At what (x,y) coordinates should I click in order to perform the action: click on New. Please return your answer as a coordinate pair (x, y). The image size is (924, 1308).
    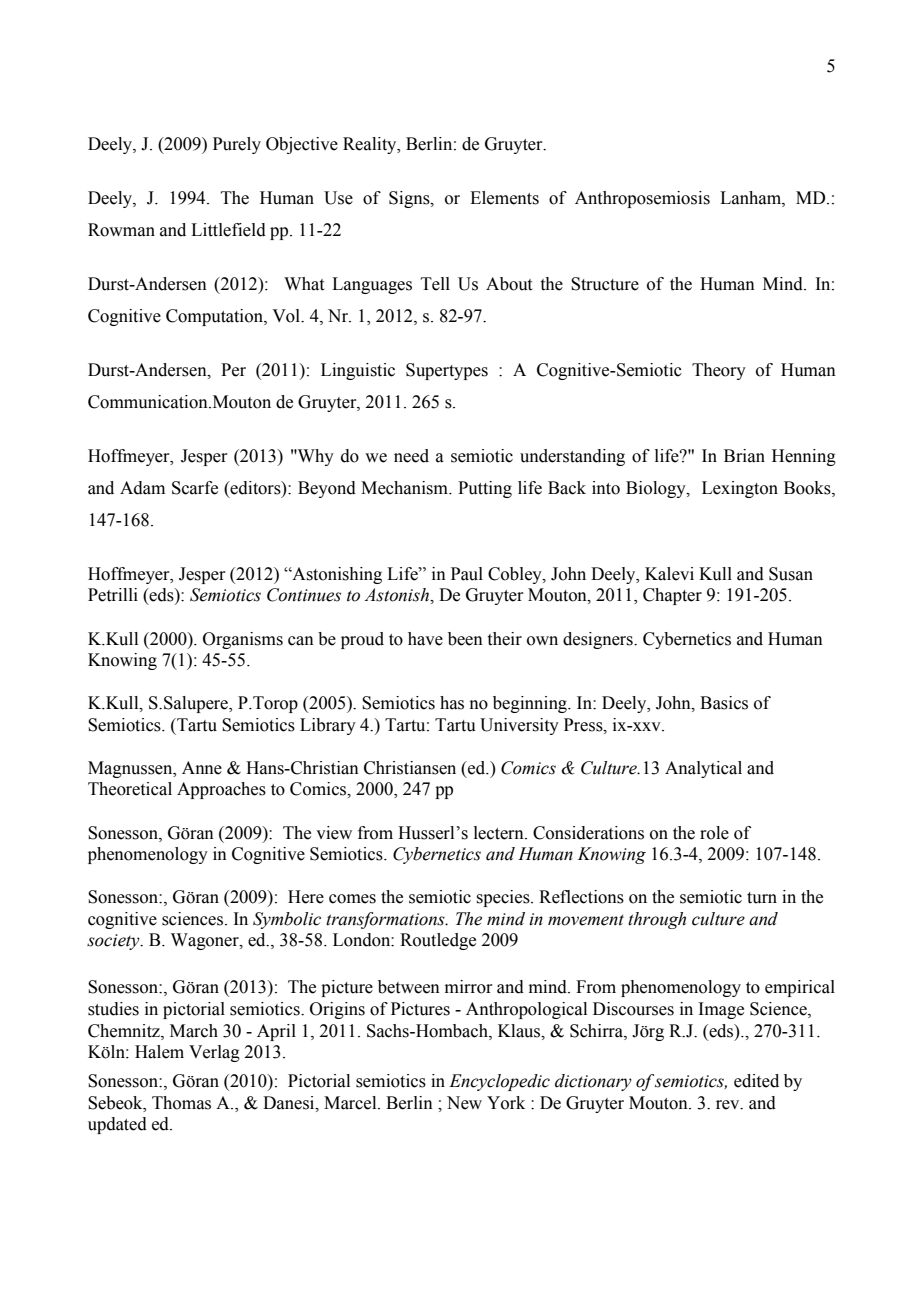
    Looking at the image, I should click on (464, 1103).
